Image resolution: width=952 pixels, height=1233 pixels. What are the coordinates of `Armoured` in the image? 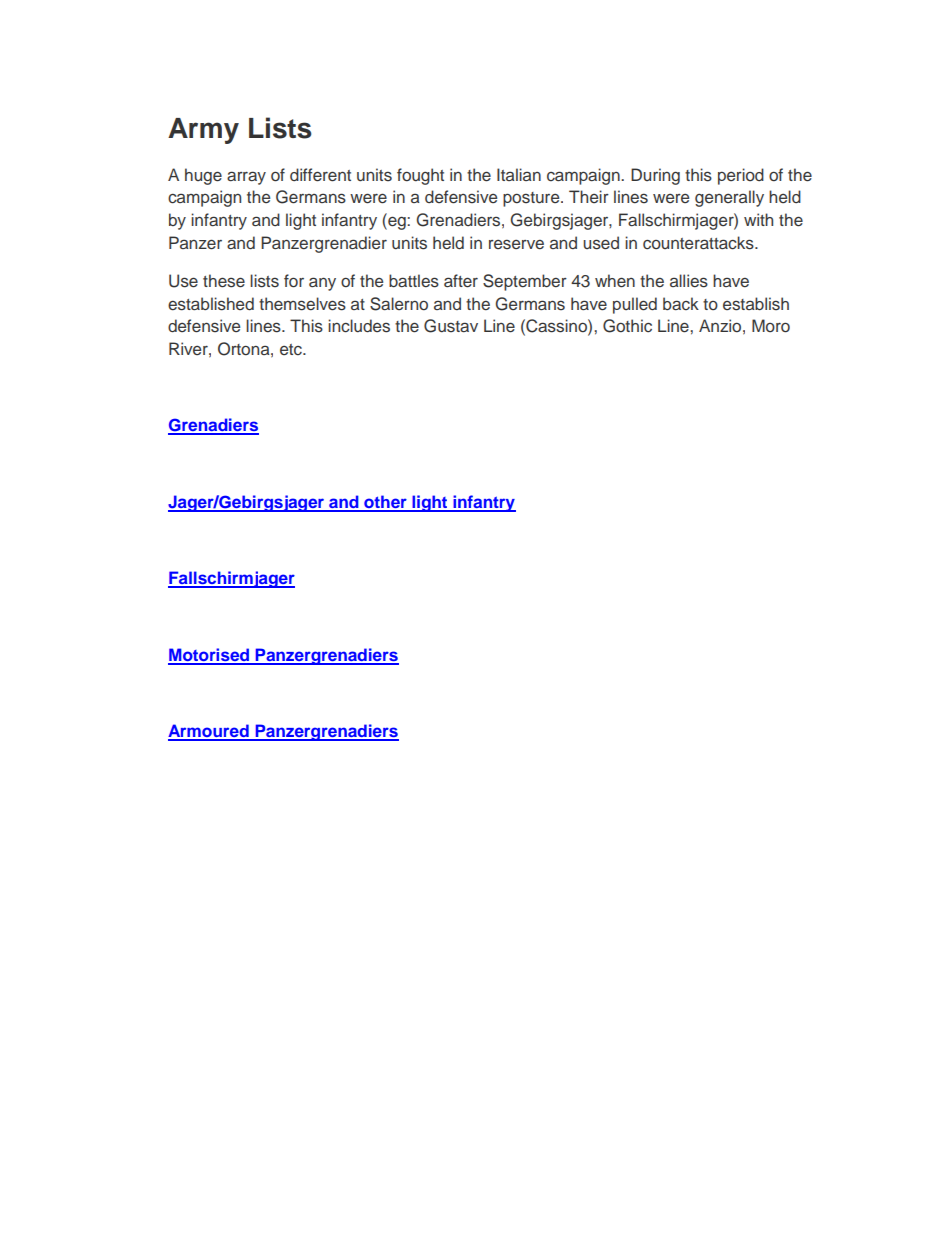 It's located at (209, 732).
